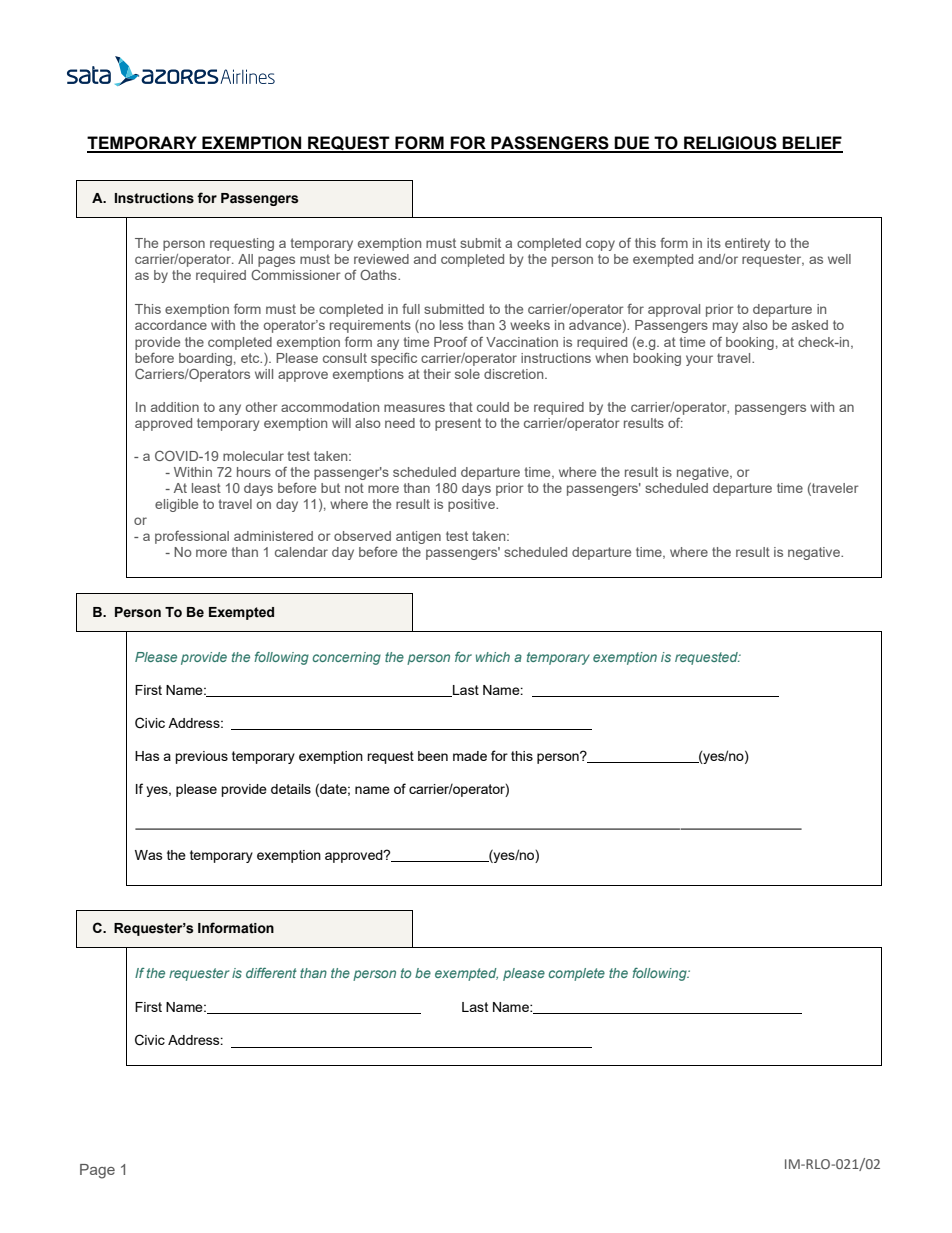 This screenshot has height=1233, width=952. What do you see at coordinates (470, 756) in the screenshot?
I see `made` at bounding box center [470, 756].
